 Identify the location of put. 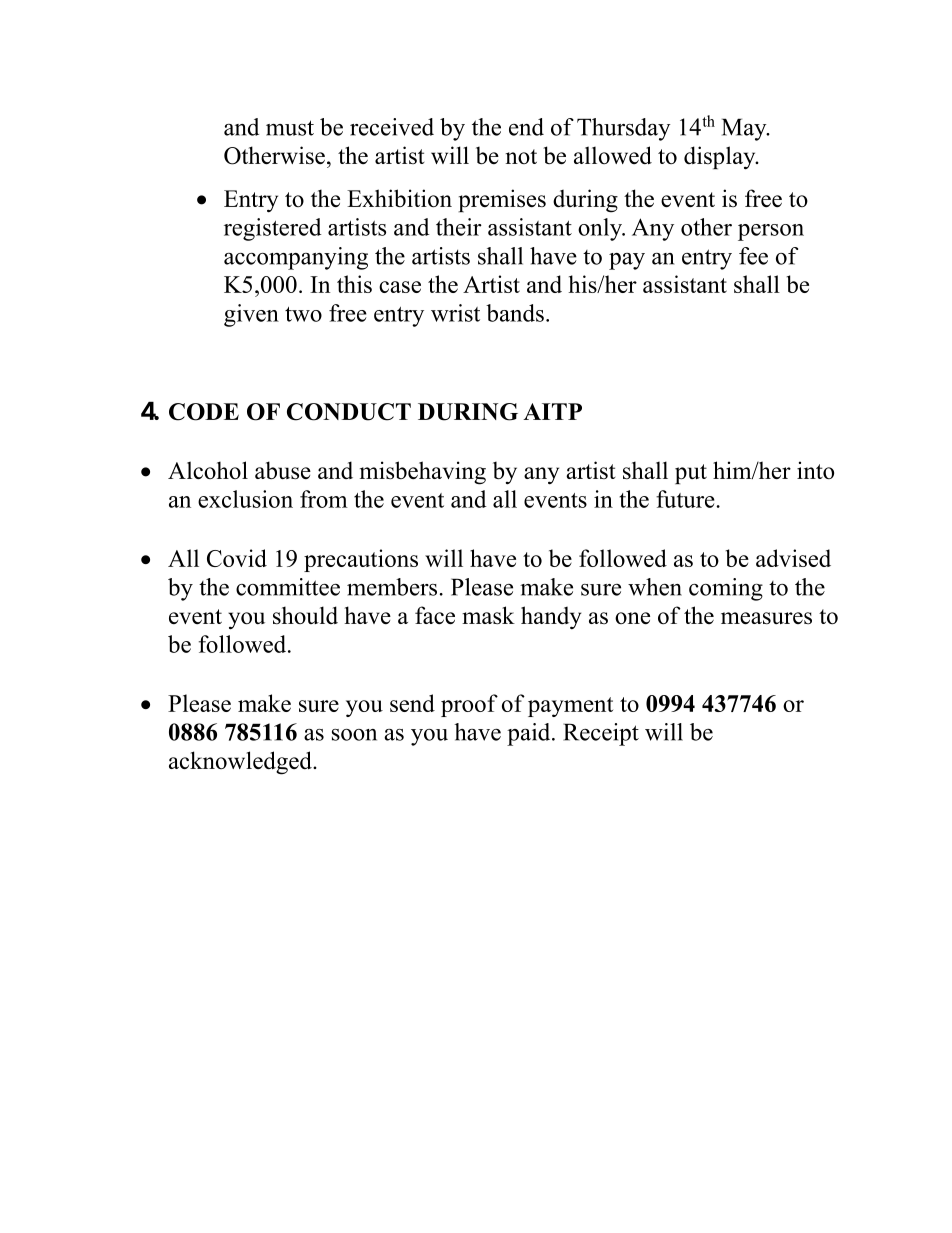
(691, 474).
